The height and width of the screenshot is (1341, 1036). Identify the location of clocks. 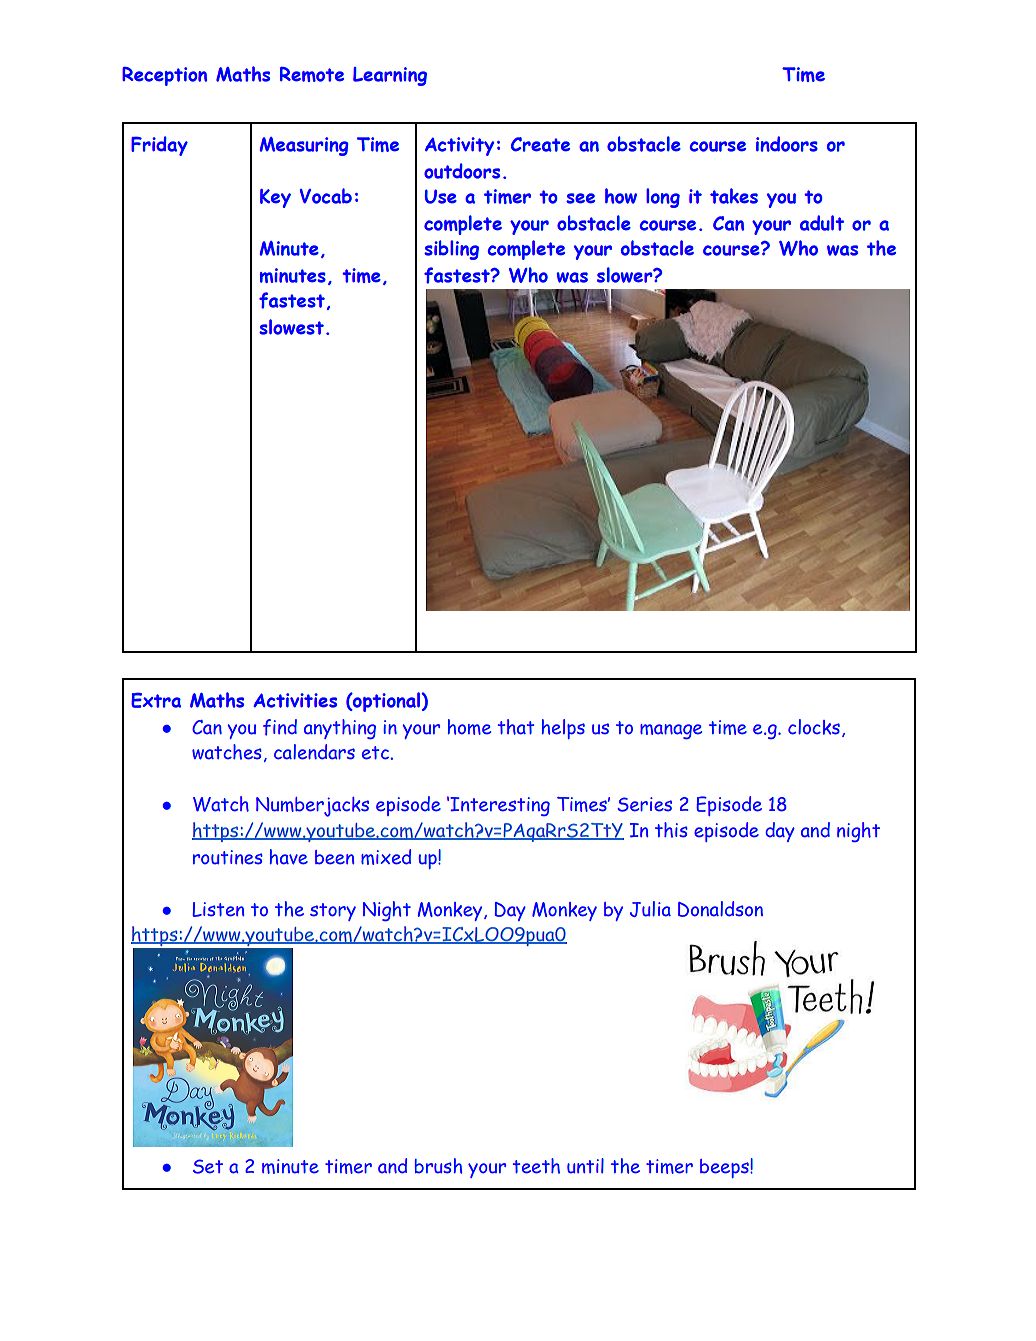
(814, 727).
